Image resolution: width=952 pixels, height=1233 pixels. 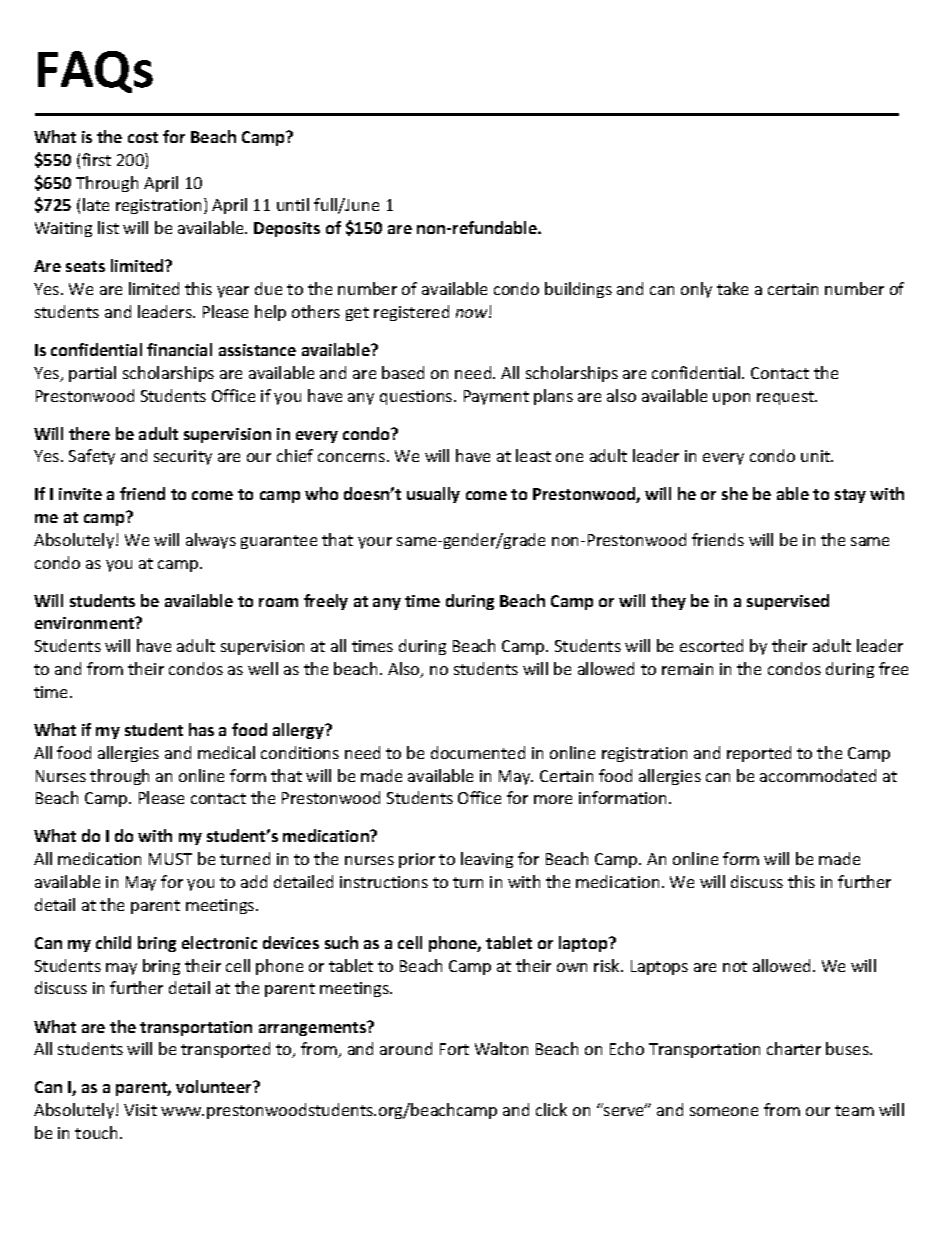 I want to click on cost, so click(x=143, y=137).
